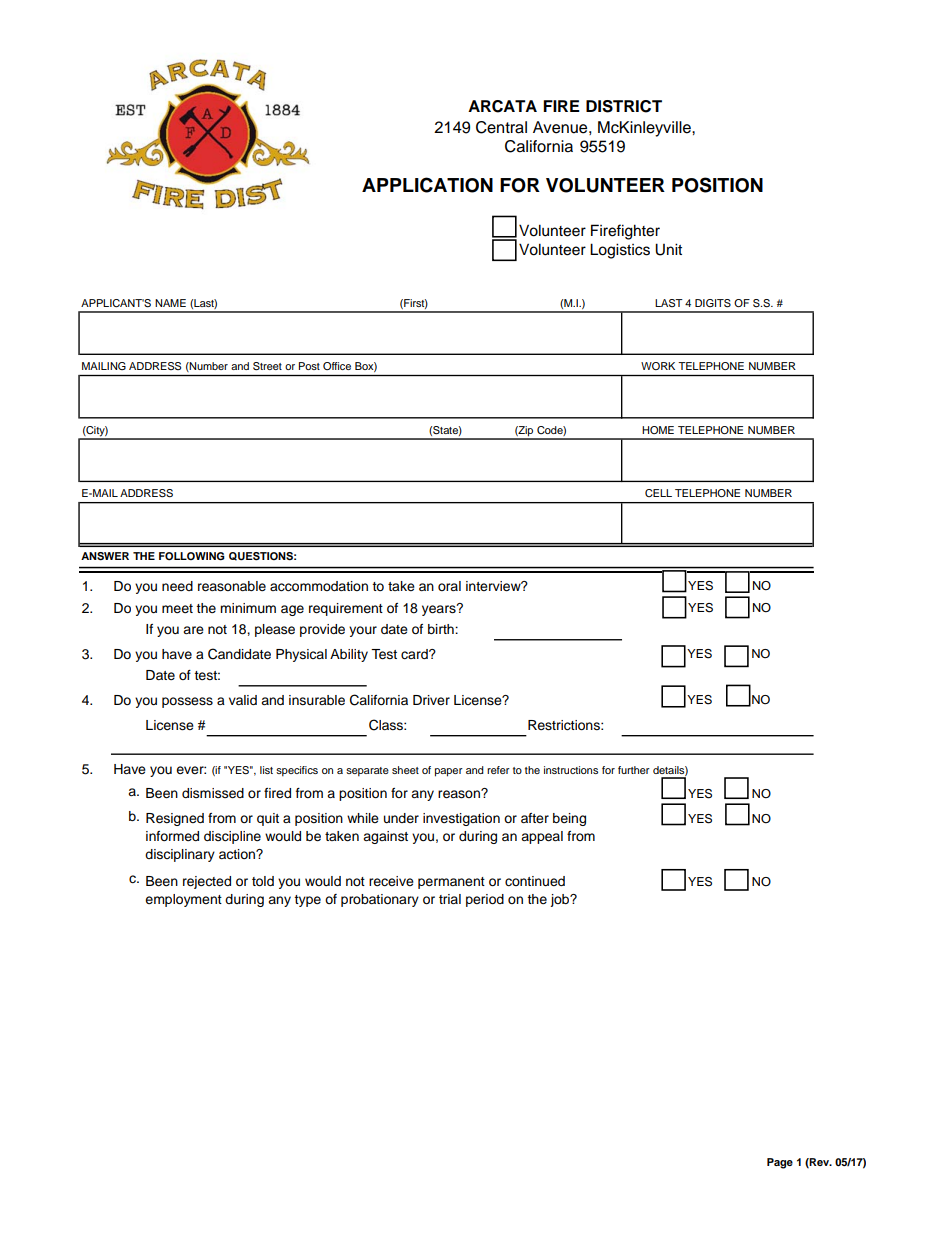  What do you see at coordinates (461, 819) in the image?
I see `investigation` at bounding box center [461, 819].
